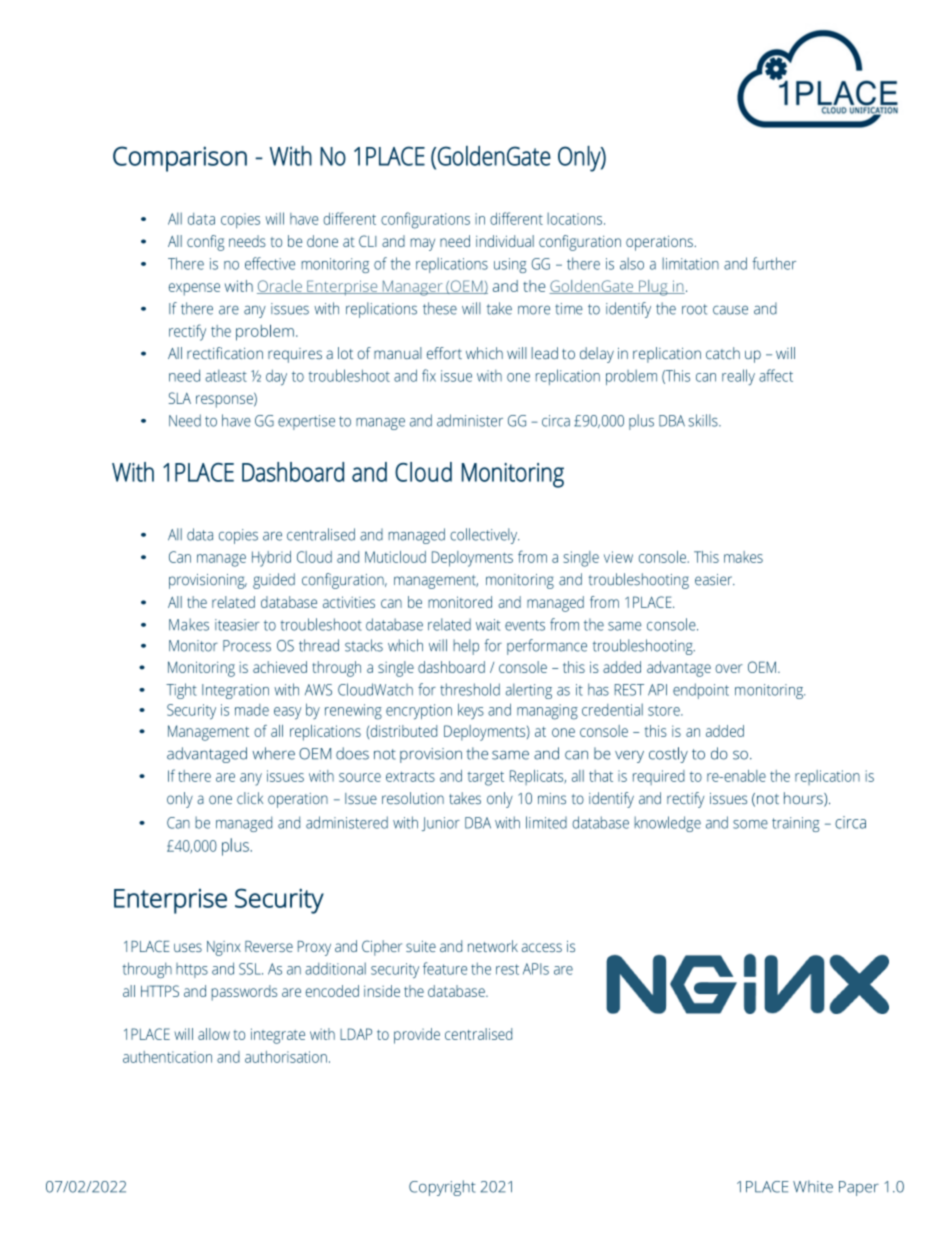  Describe the element at coordinates (546, 822) in the document. I see `limited` at that location.
